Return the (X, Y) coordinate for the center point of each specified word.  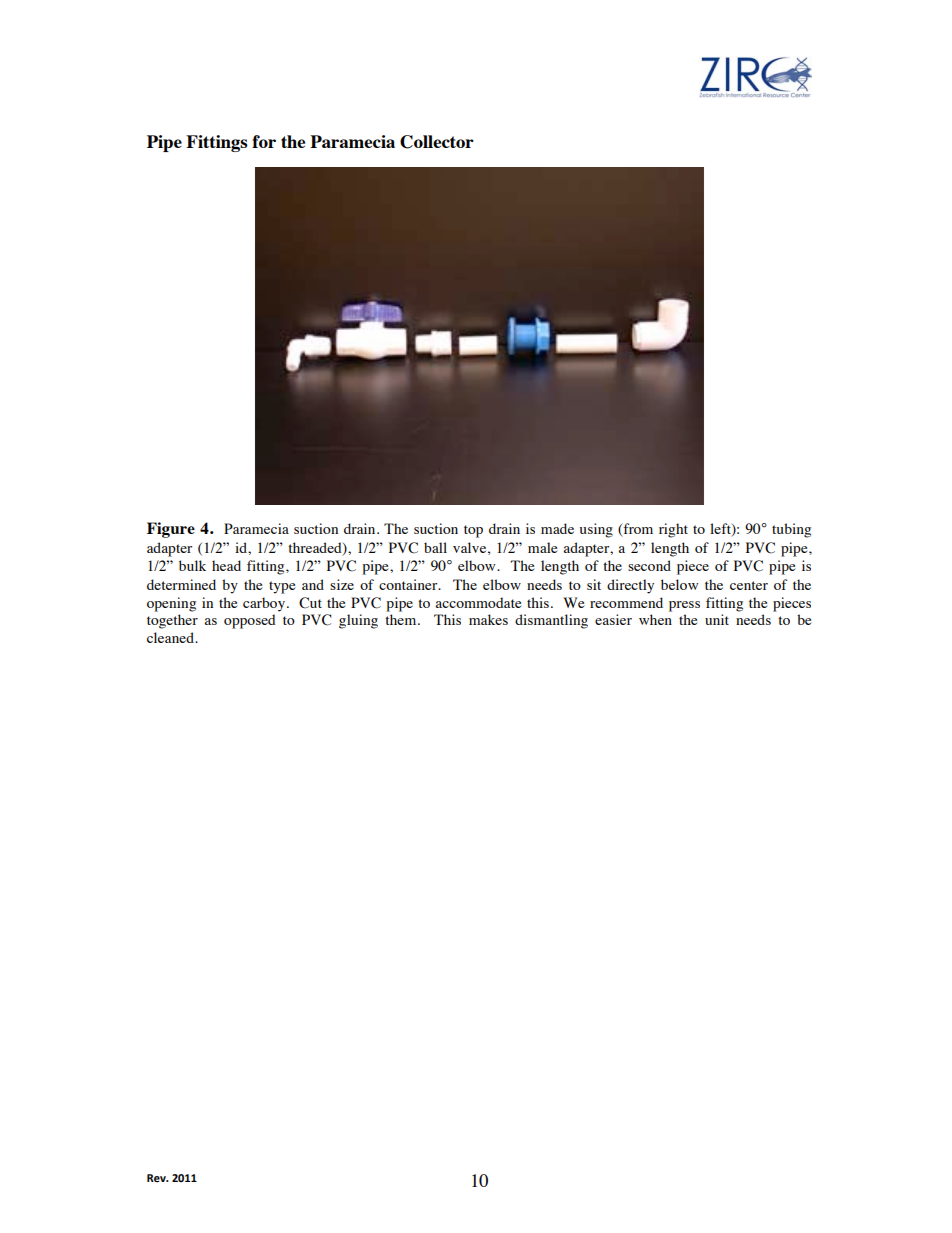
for (264, 141)
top (473, 531)
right (673, 530)
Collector (437, 142)
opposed (250, 621)
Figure (171, 530)
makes (488, 619)
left (721, 530)
